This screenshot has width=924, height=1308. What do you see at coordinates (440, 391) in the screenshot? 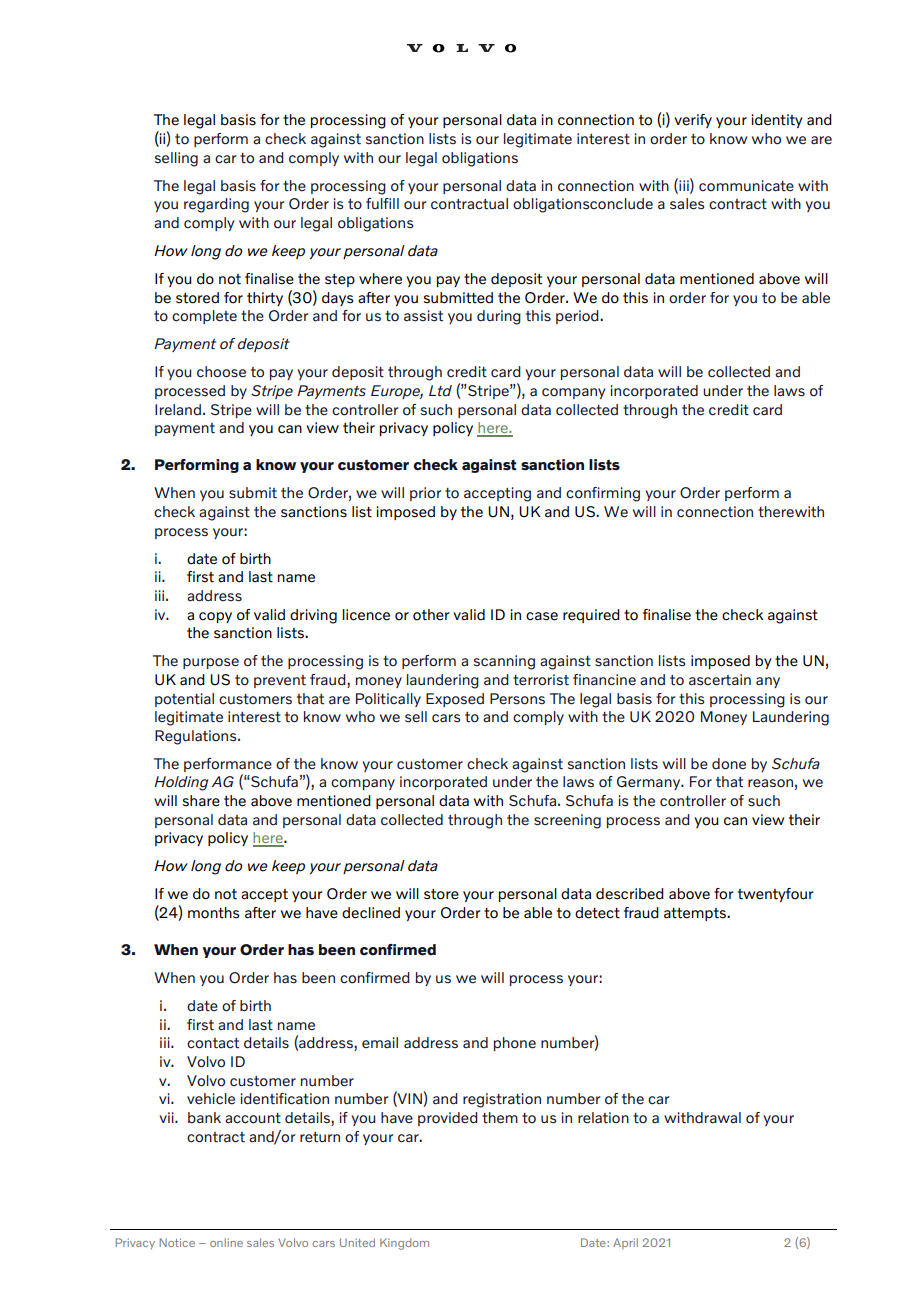
I see `Ltd` at bounding box center [440, 391].
